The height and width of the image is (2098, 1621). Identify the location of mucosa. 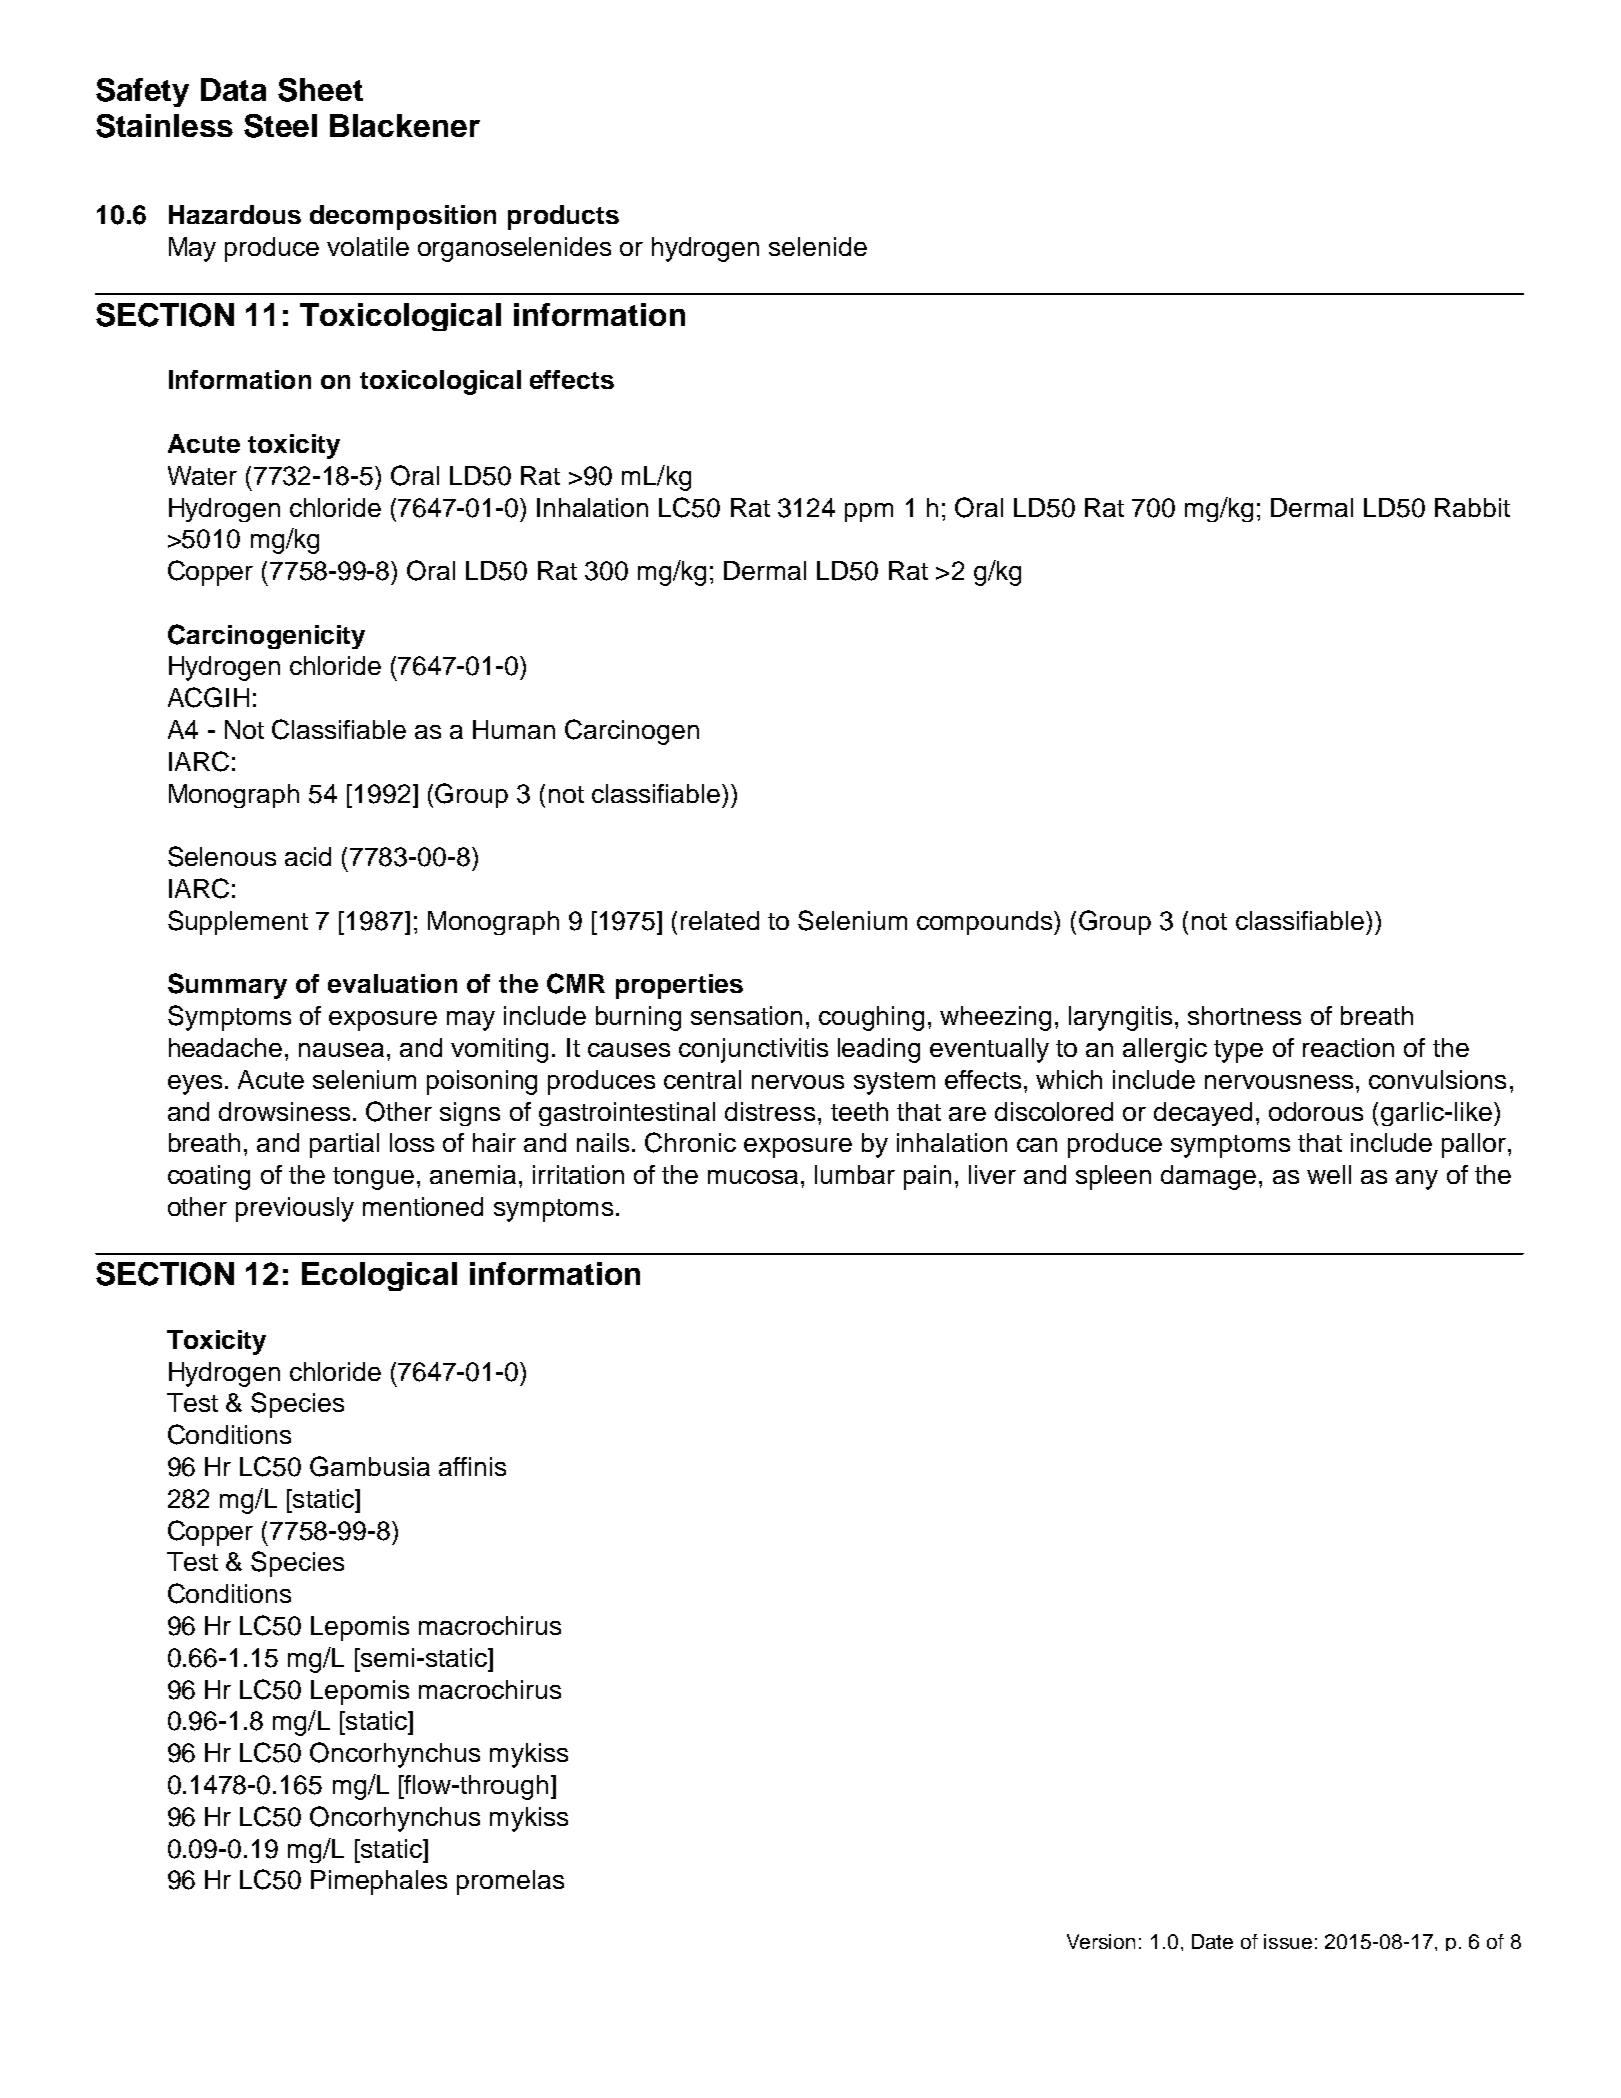
(755, 1177).
